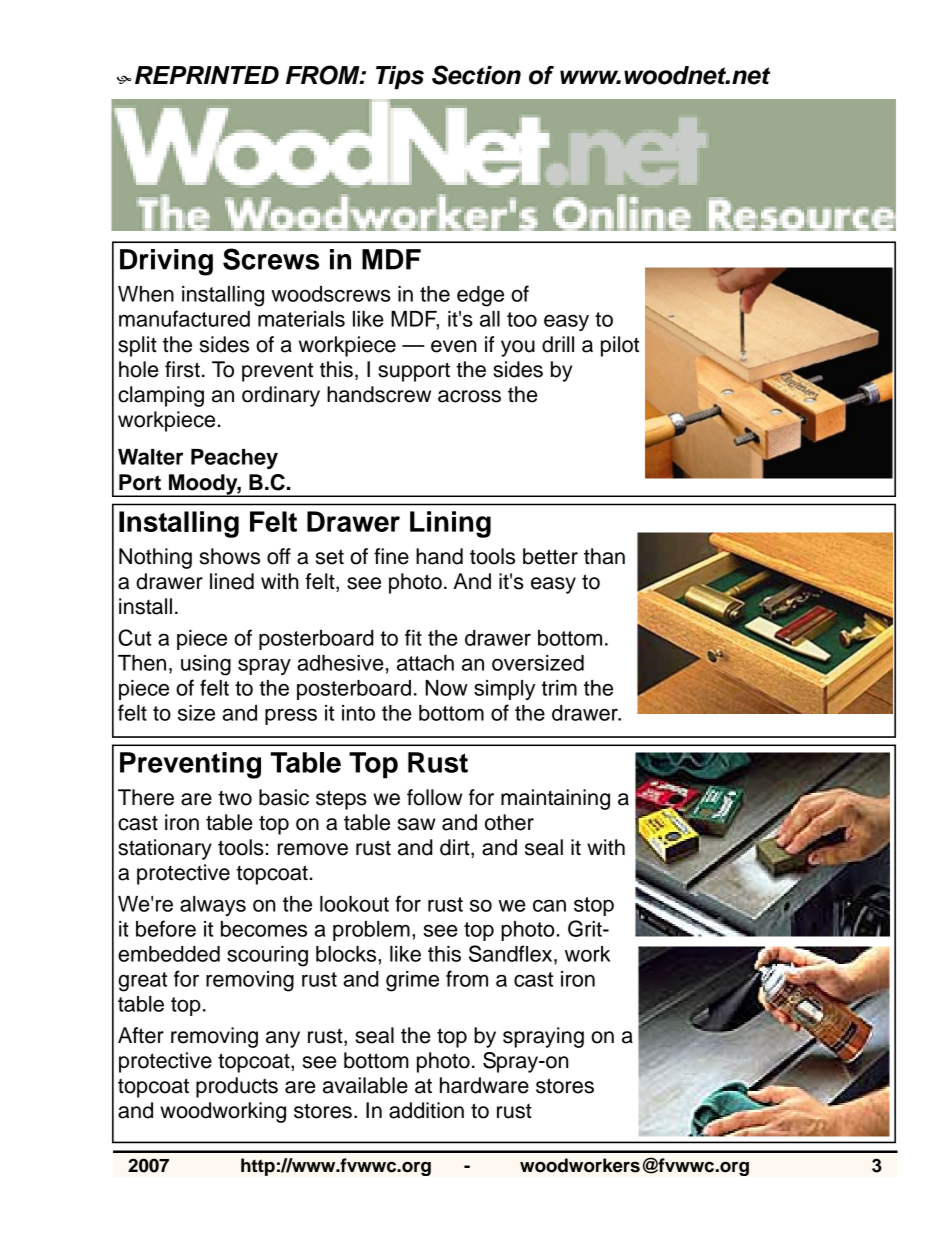 Image resolution: width=952 pixels, height=1233 pixels. What do you see at coordinates (476, 75) in the screenshot?
I see `Section` at bounding box center [476, 75].
